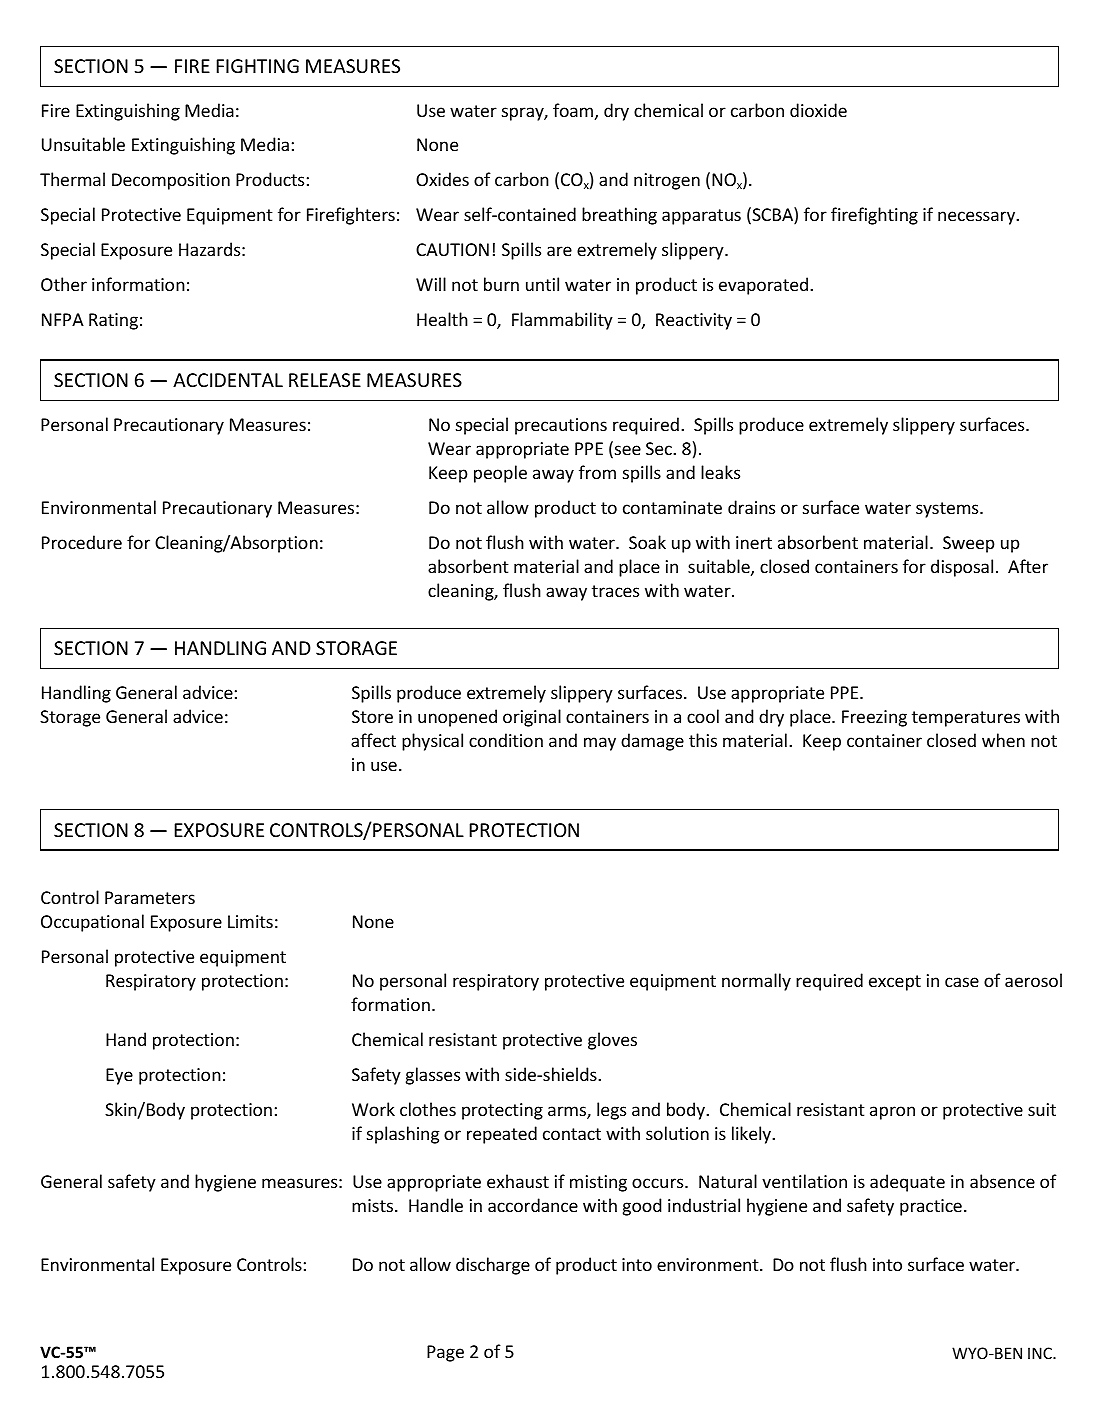 This screenshot has width=1098, height=1409. What do you see at coordinates (966, 719) in the screenshot?
I see `temperatures` at bounding box center [966, 719].
